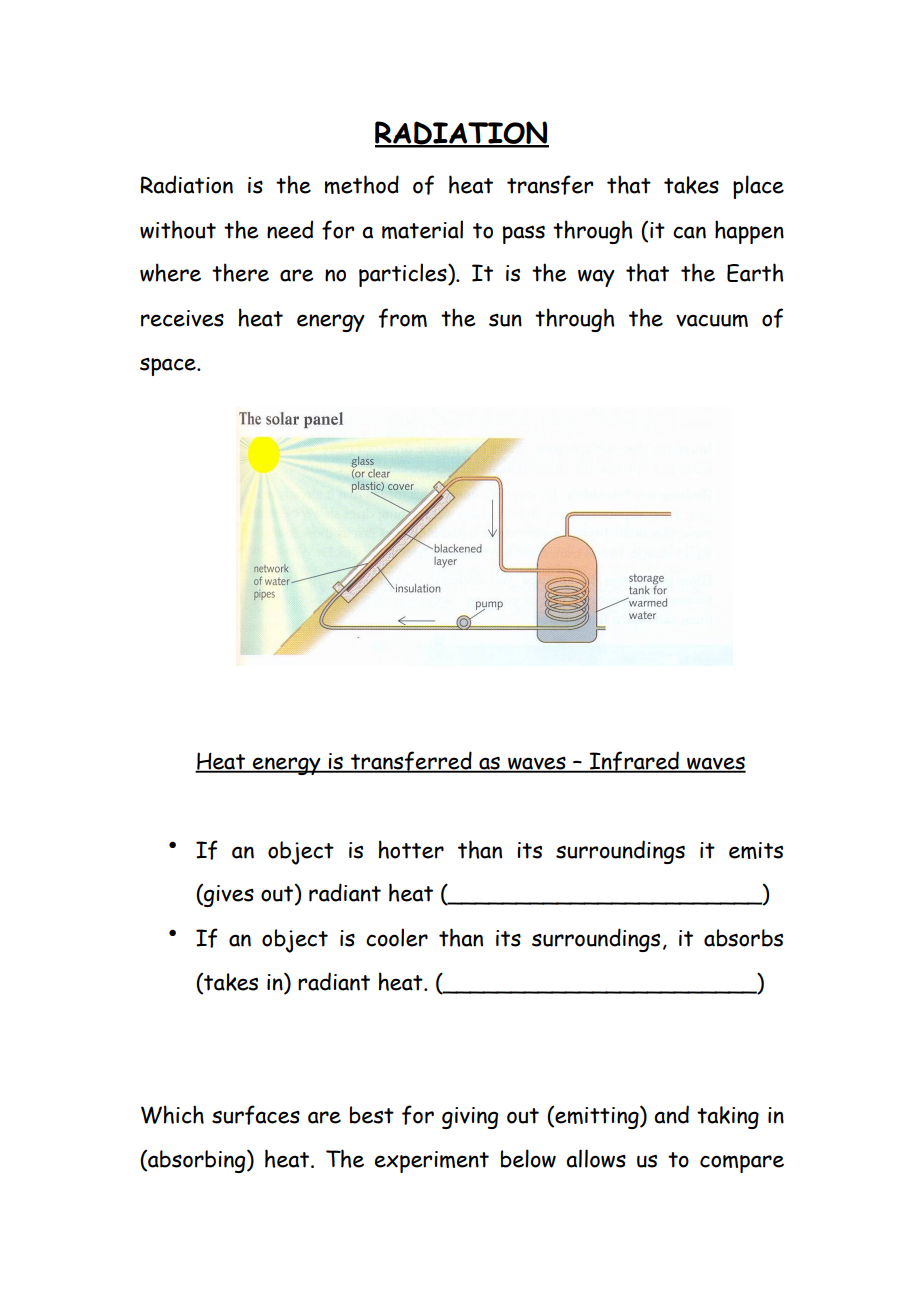 The width and height of the document is (924, 1308). What do you see at coordinates (422, 229) in the document?
I see `material` at bounding box center [422, 229].
